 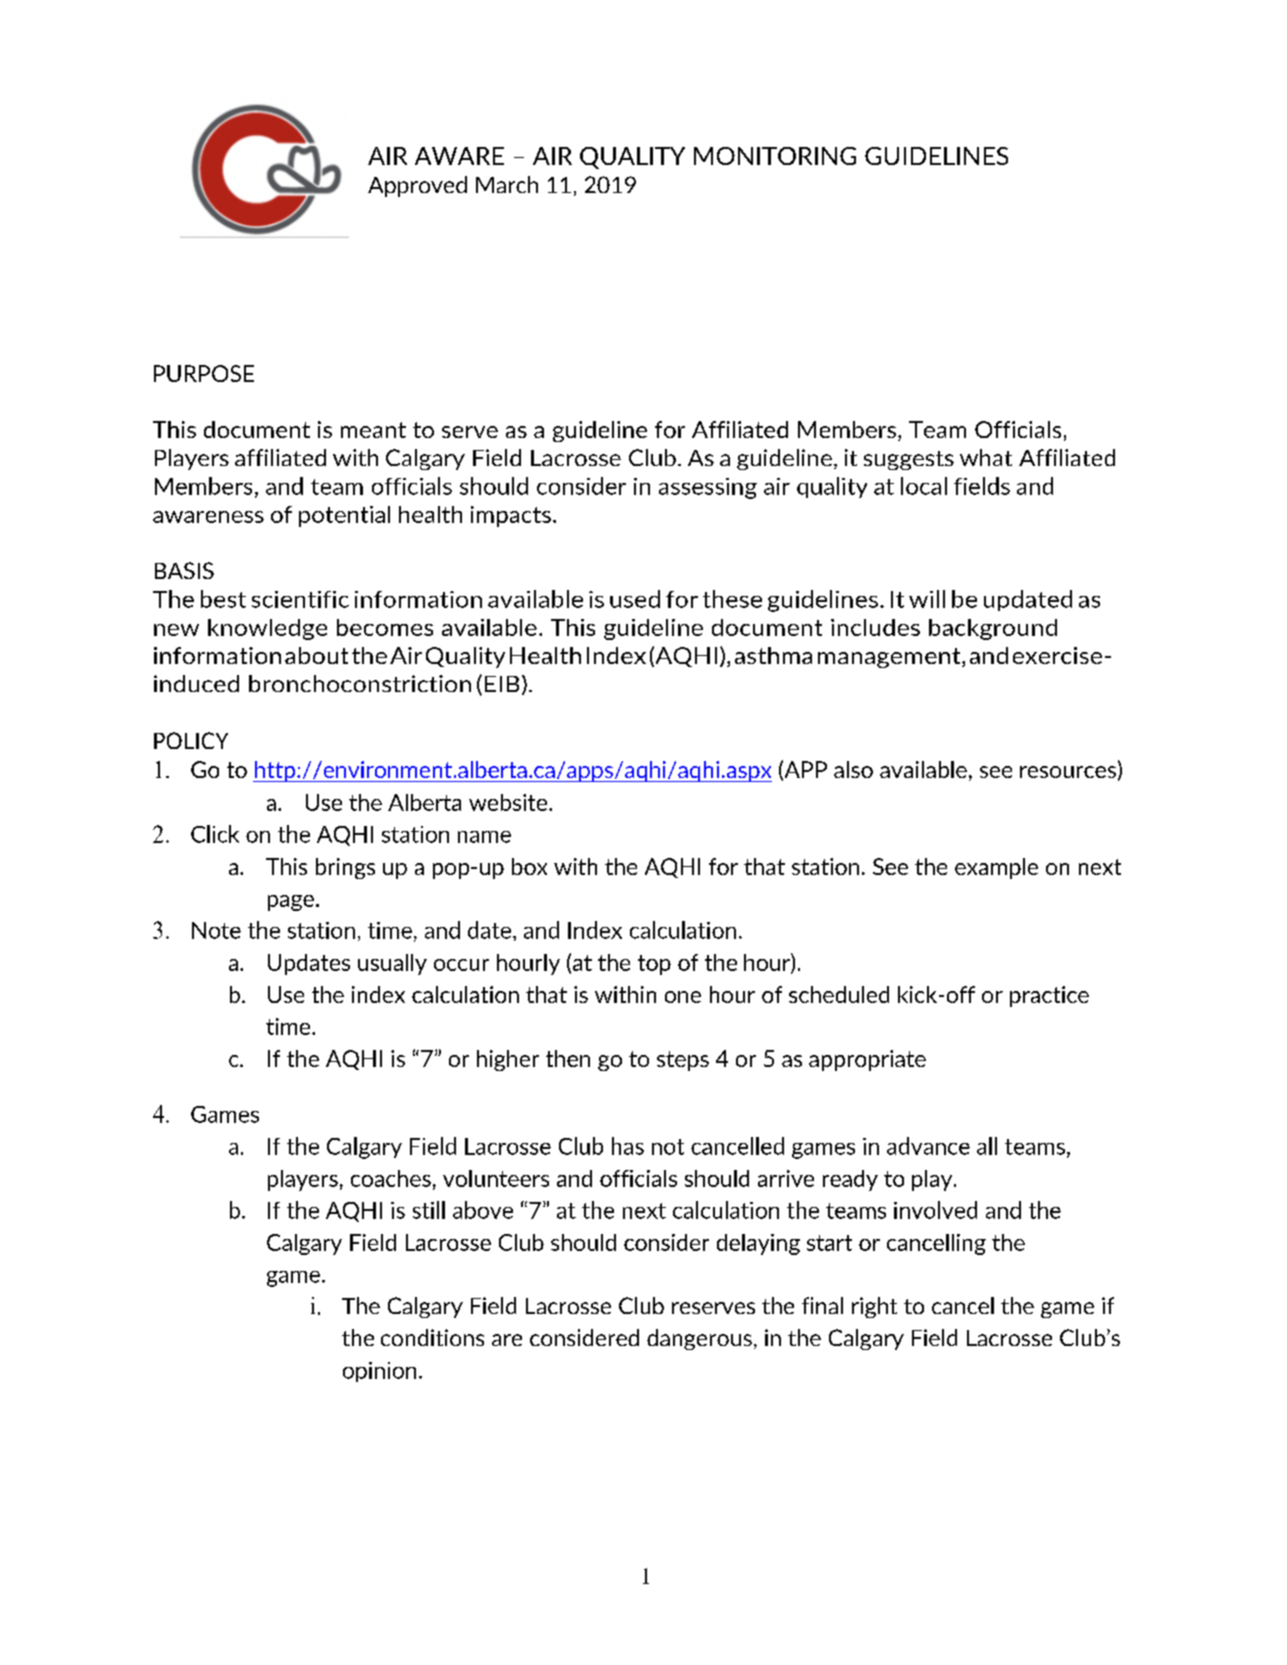 What do you see at coordinates (993, 629) in the screenshot?
I see `background` at bounding box center [993, 629].
